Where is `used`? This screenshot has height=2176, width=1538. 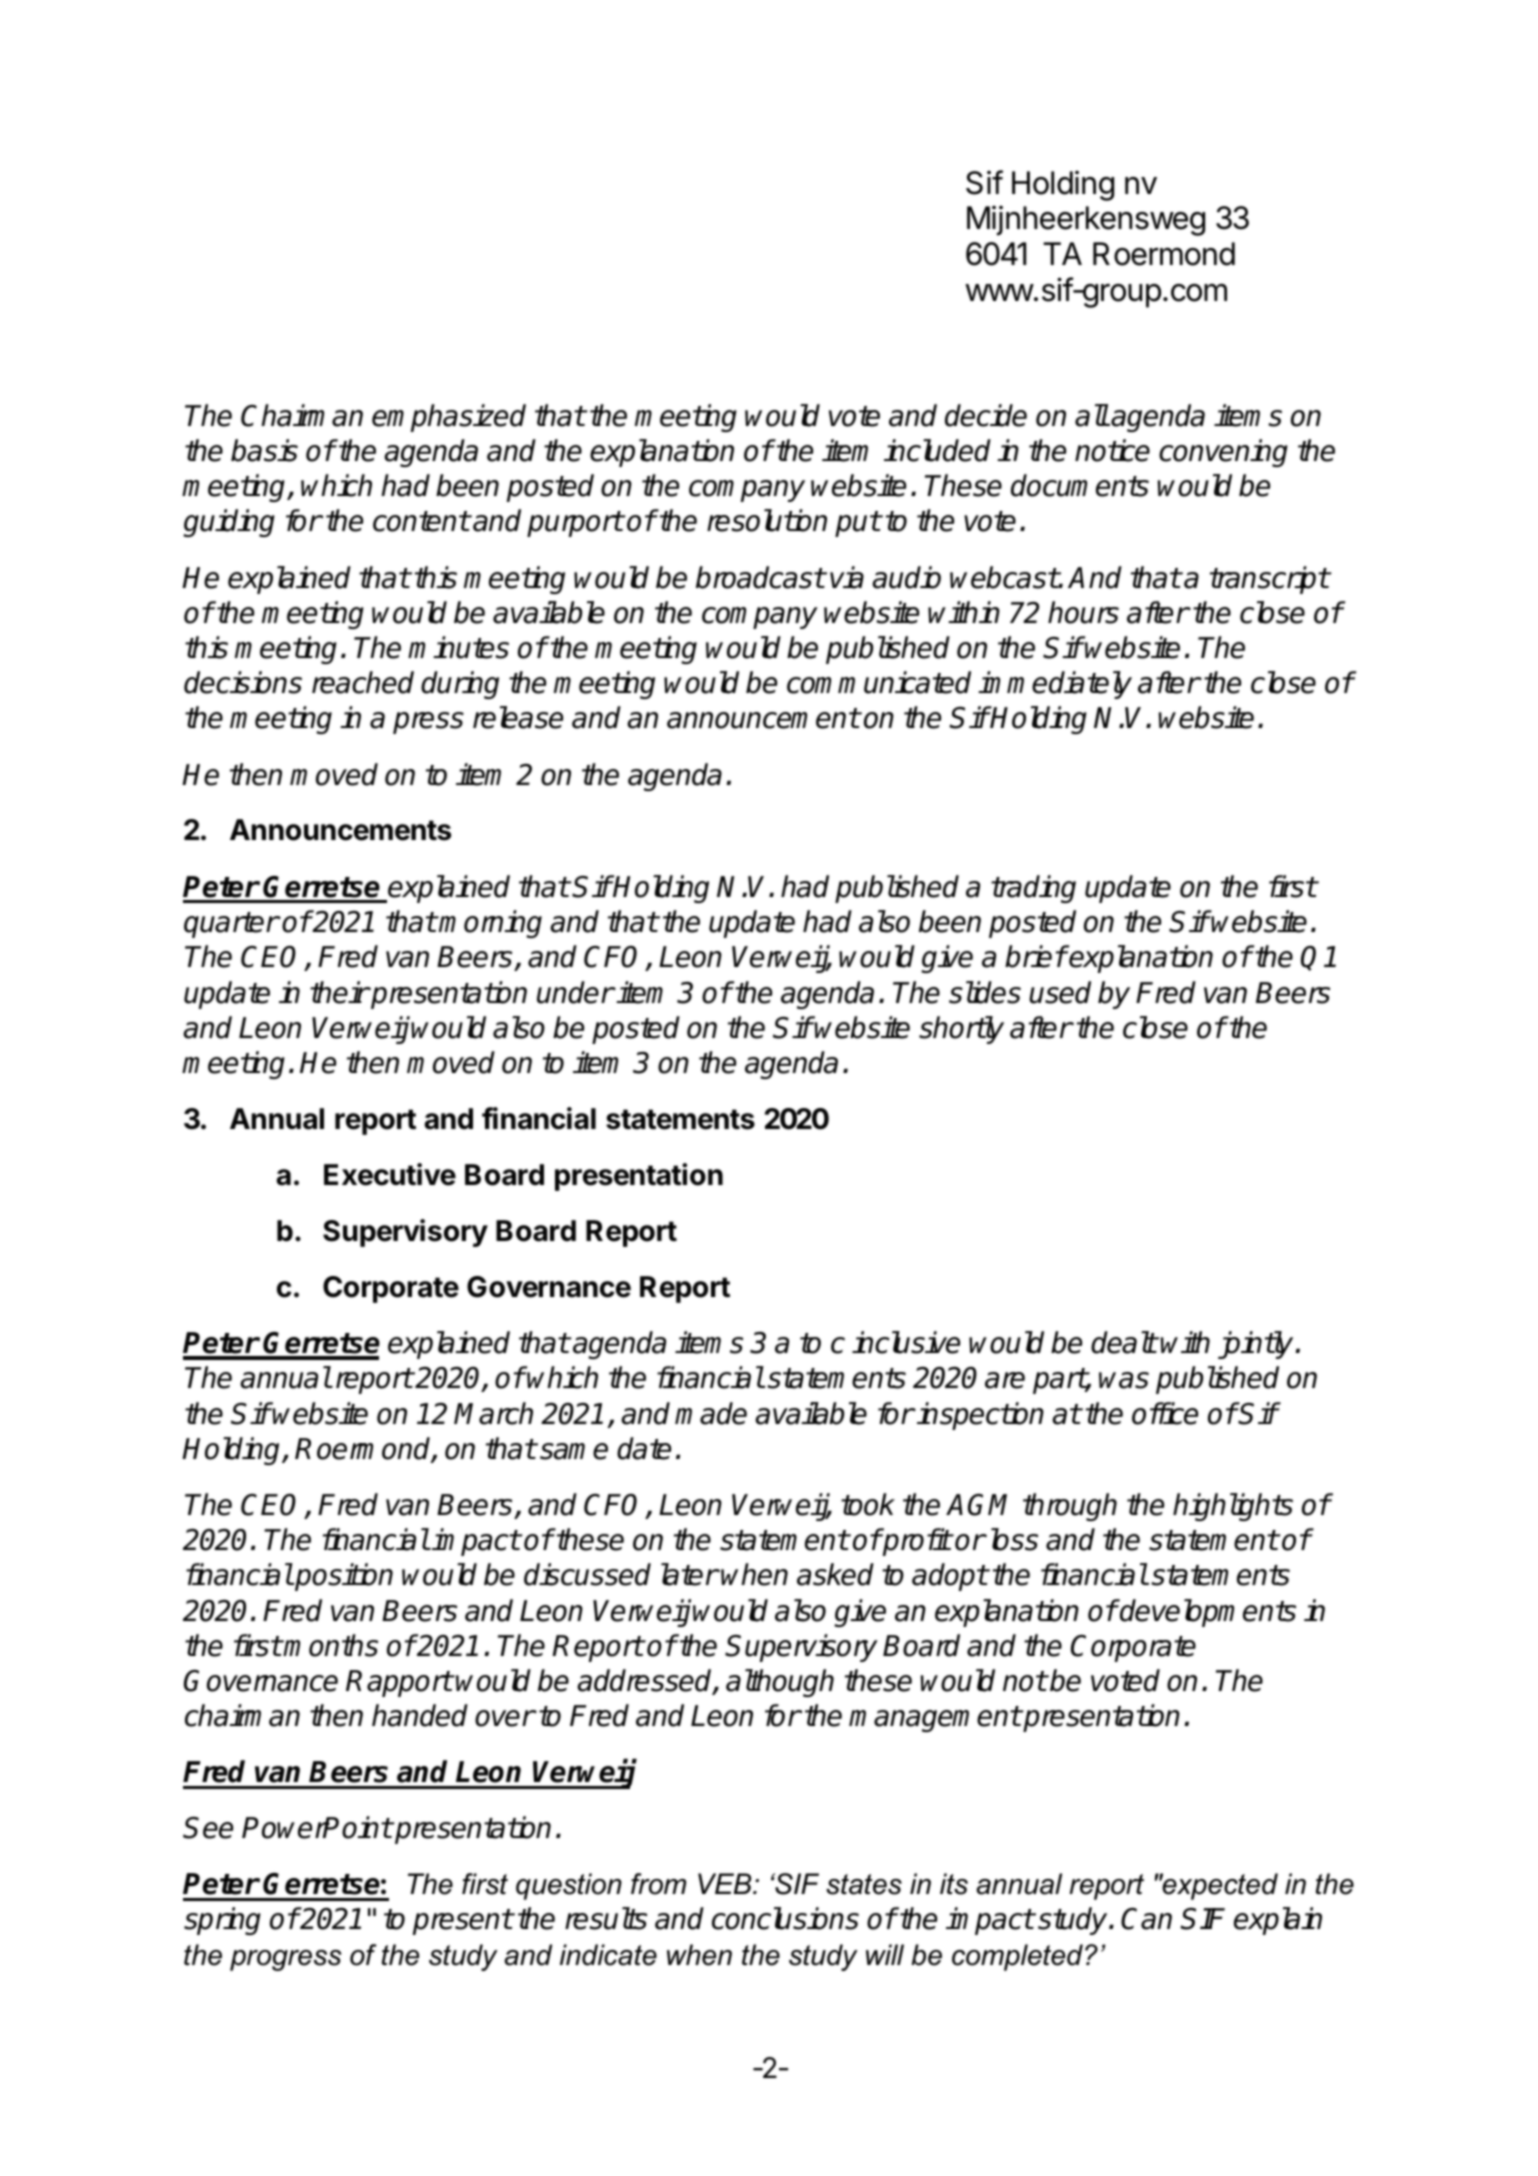
used is located at coordinates (1060, 992).
